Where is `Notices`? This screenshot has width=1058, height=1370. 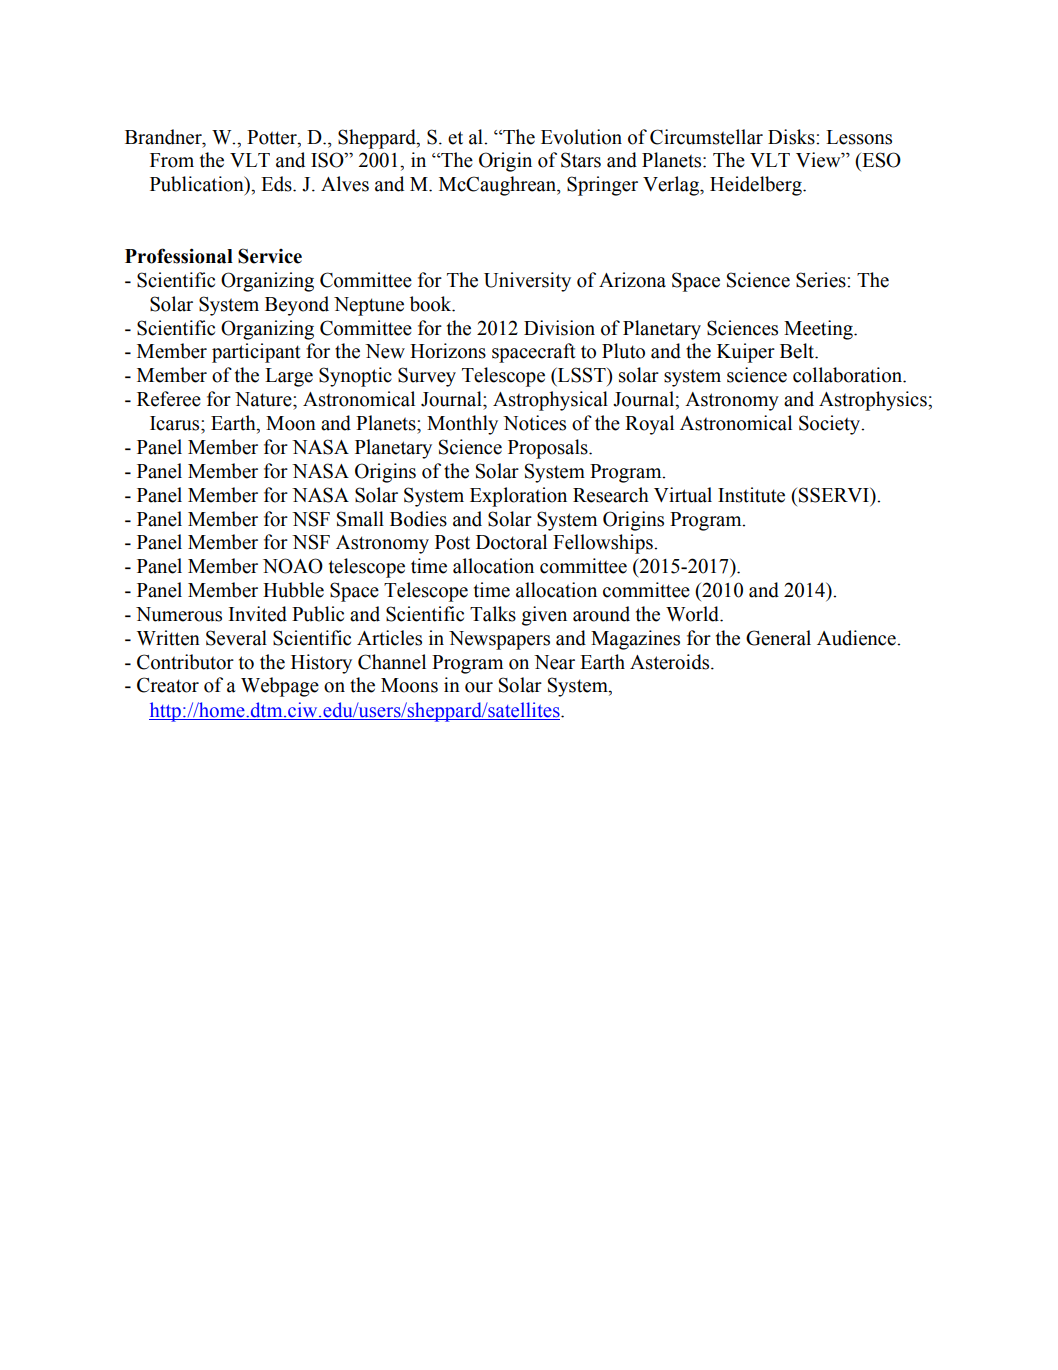 Notices is located at coordinates (534, 423).
